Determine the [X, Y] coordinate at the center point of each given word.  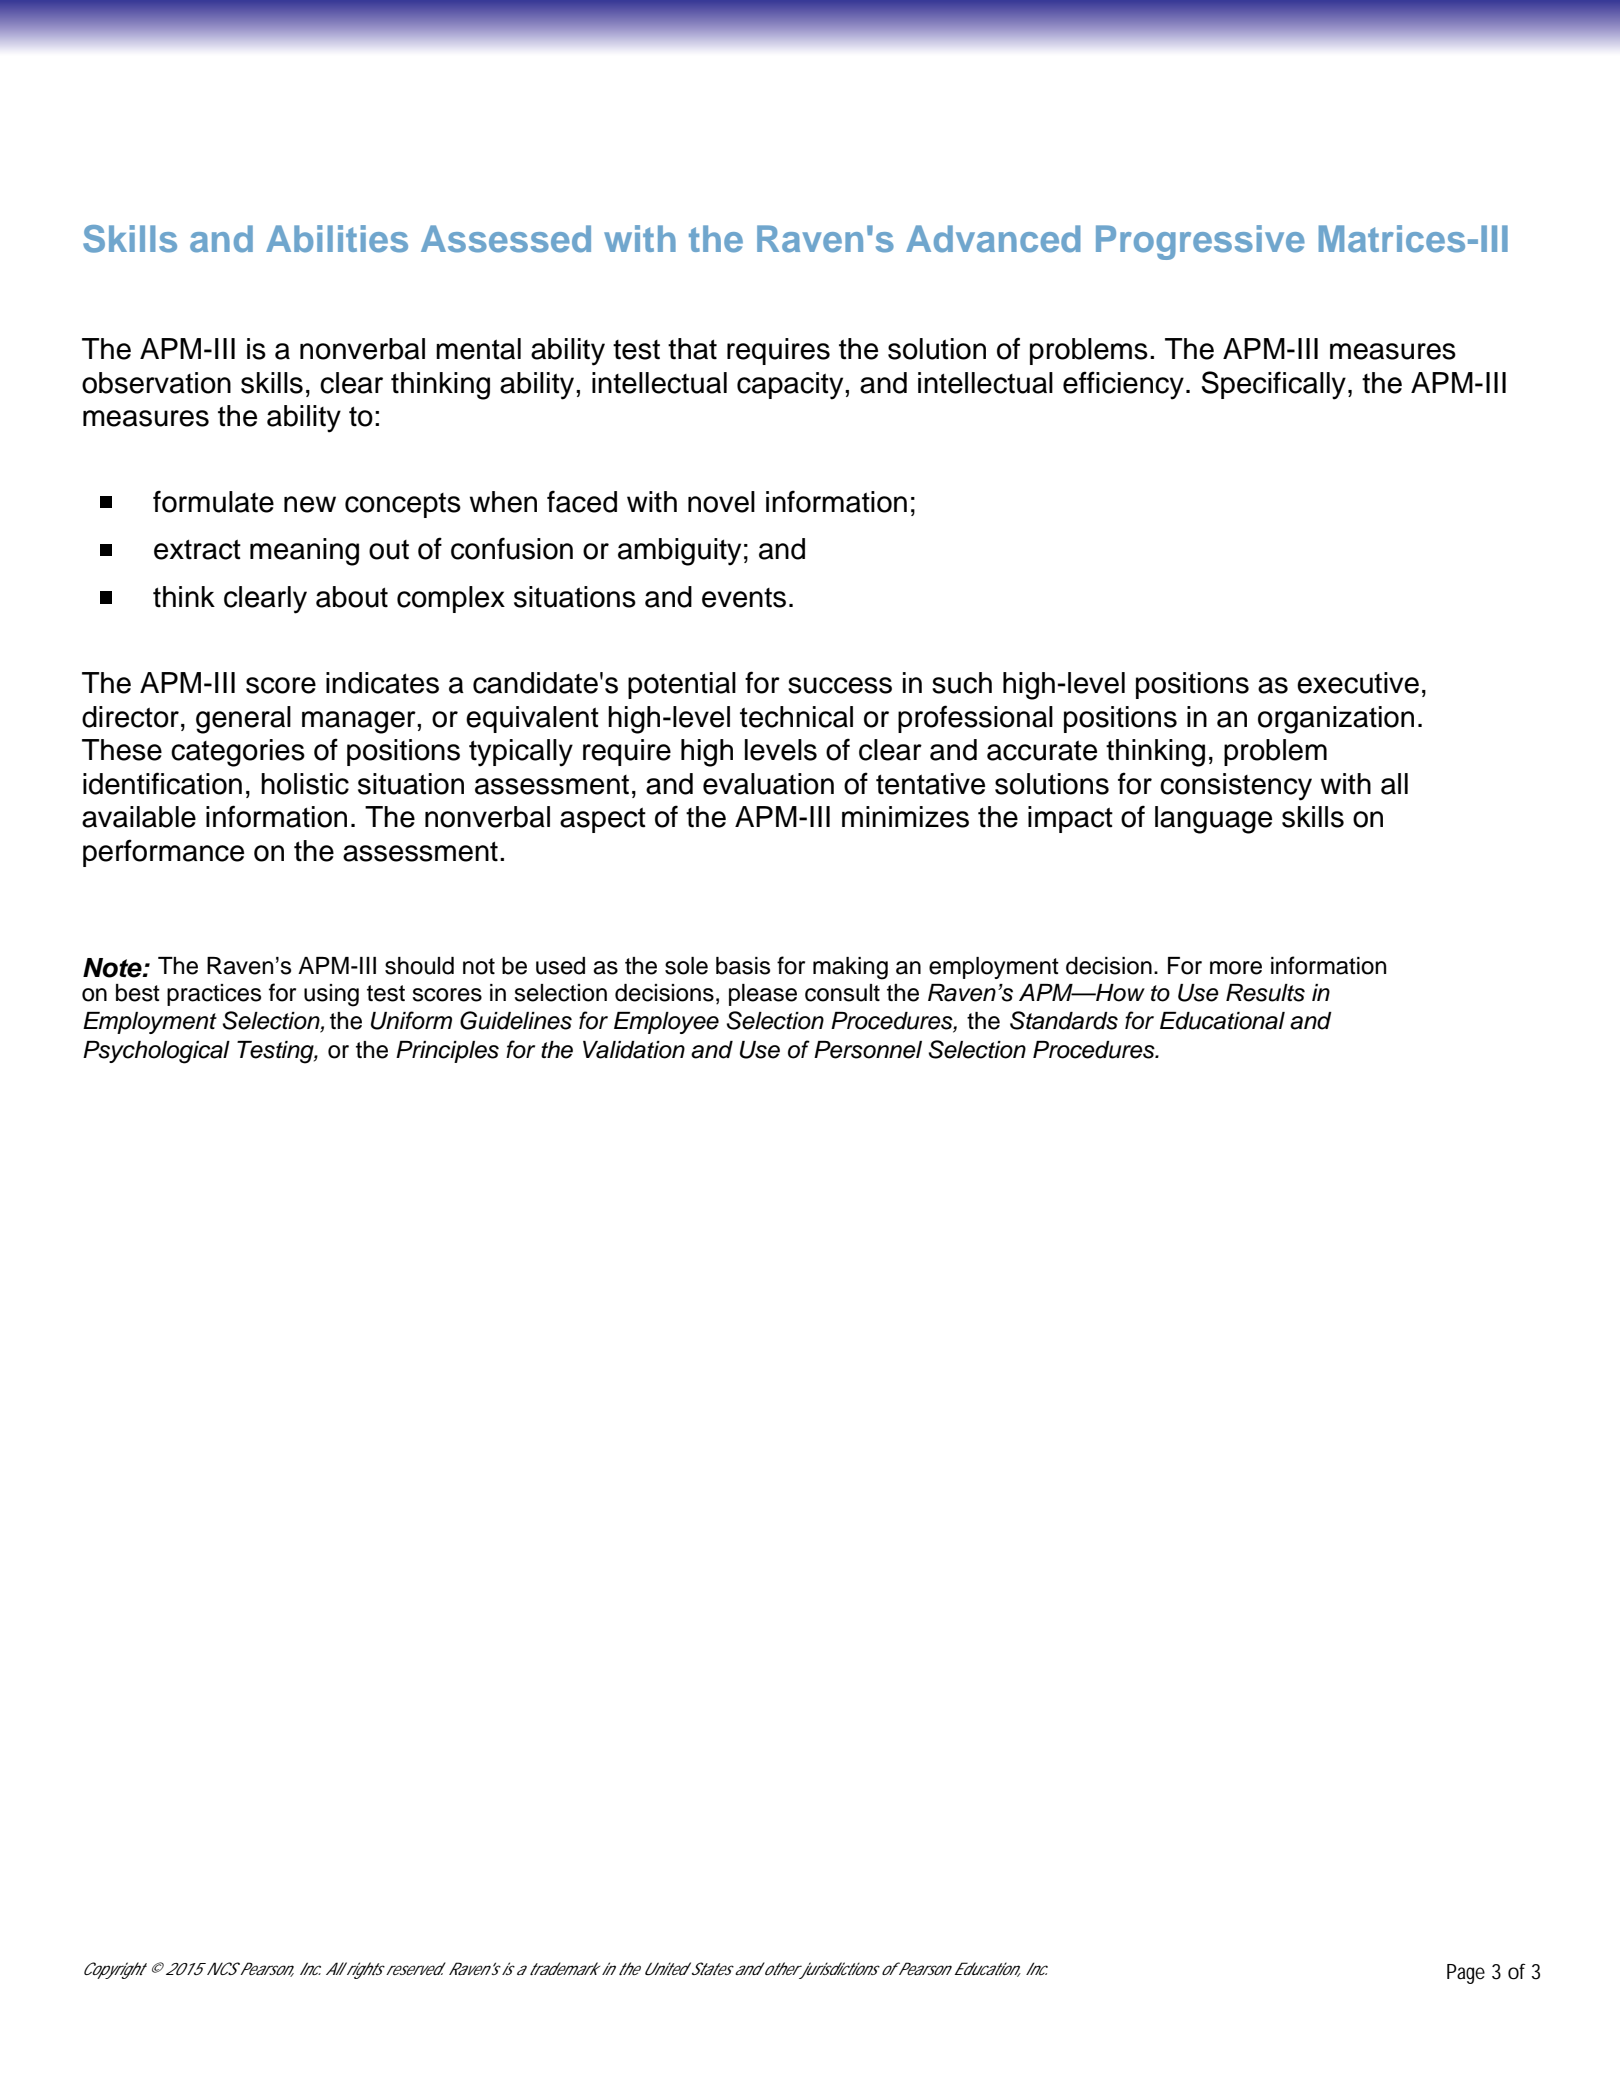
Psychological [156, 1052]
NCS [221, 1968]
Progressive [1200, 242]
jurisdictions [839, 1970]
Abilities [337, 239]
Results [1265, 993]
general [243, 720]
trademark [564, 1968]
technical [796, 717]
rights [365, 1970]
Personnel [868, 1050]
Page [1466, 1974]
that [692, 349]
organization [1336, 720]
